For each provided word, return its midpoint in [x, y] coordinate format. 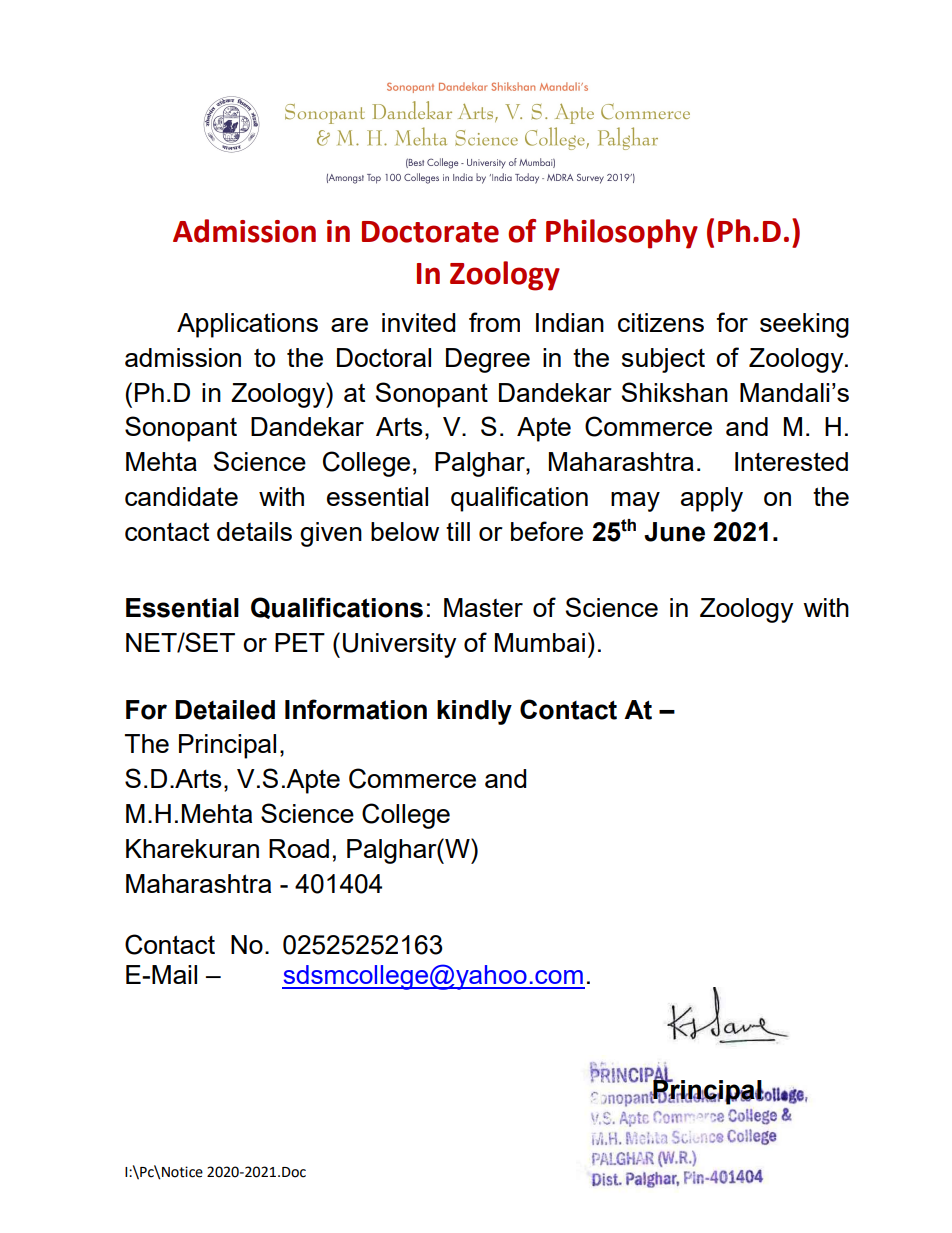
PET [300, 642]
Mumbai [540, 642]
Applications [247, 325]
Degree [488, 360]
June [674, 532]
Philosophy [622, 234]
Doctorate [430, 232]
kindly [474, 712]
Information [356, 709]
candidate [181, 496]
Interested [791, 461]
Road [299, 848]
